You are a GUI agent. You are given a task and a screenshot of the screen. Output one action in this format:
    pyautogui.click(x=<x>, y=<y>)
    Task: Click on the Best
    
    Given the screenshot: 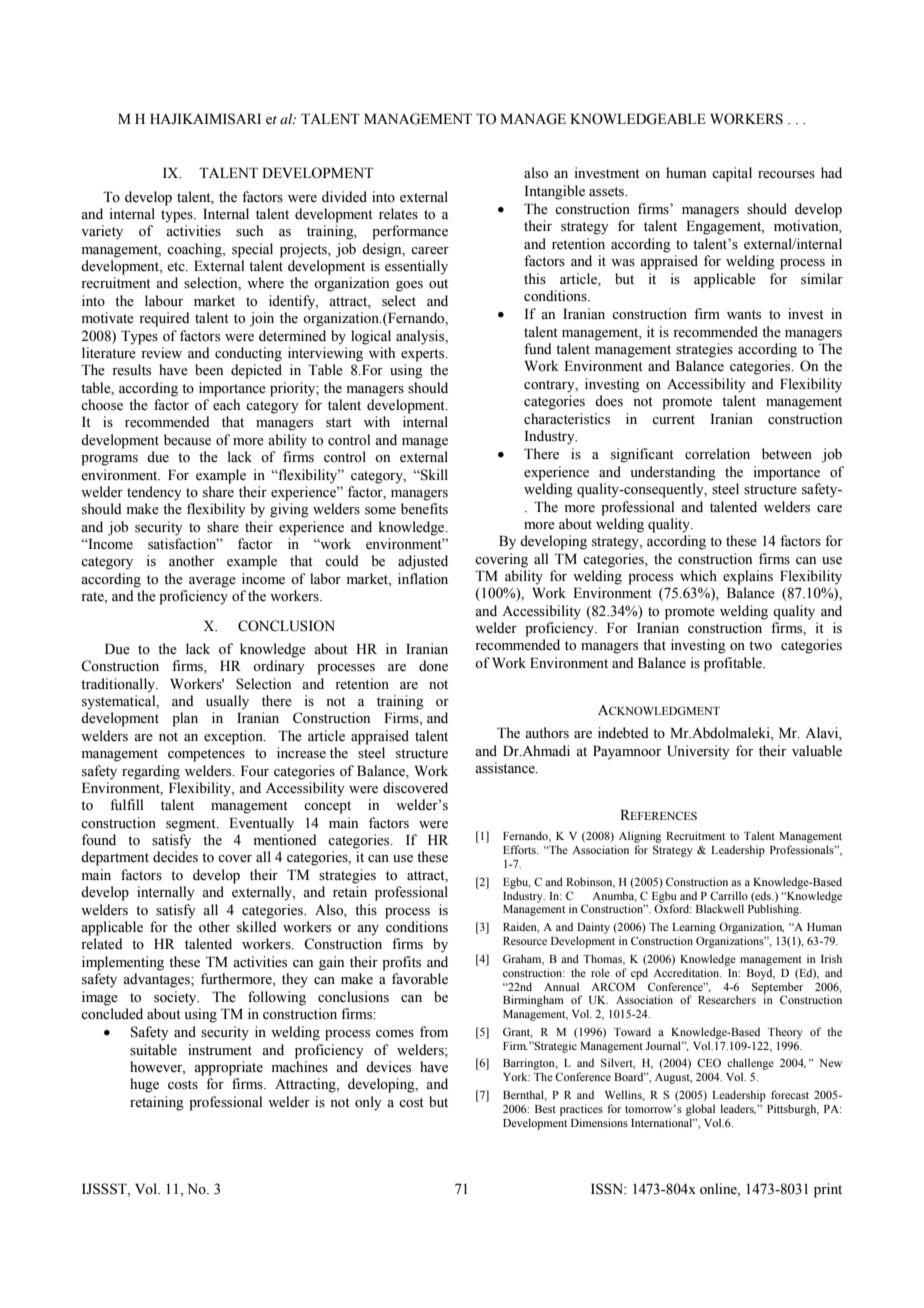 What is the action you would take?
    pyautogui.click(x=545, y=1109)
